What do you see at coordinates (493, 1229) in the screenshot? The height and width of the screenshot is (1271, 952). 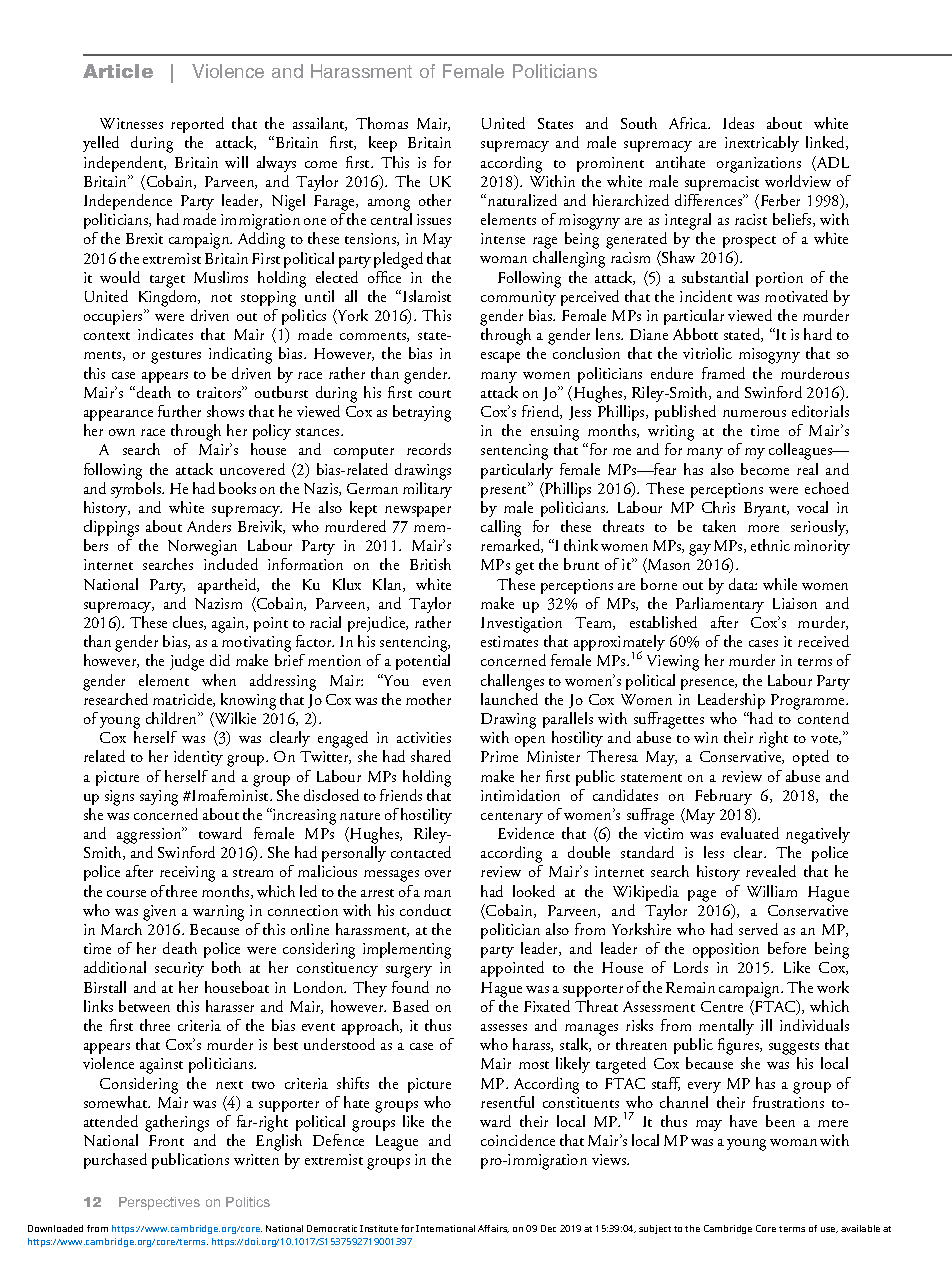 I see `Affairs` at bounding box center [493, 1229].
